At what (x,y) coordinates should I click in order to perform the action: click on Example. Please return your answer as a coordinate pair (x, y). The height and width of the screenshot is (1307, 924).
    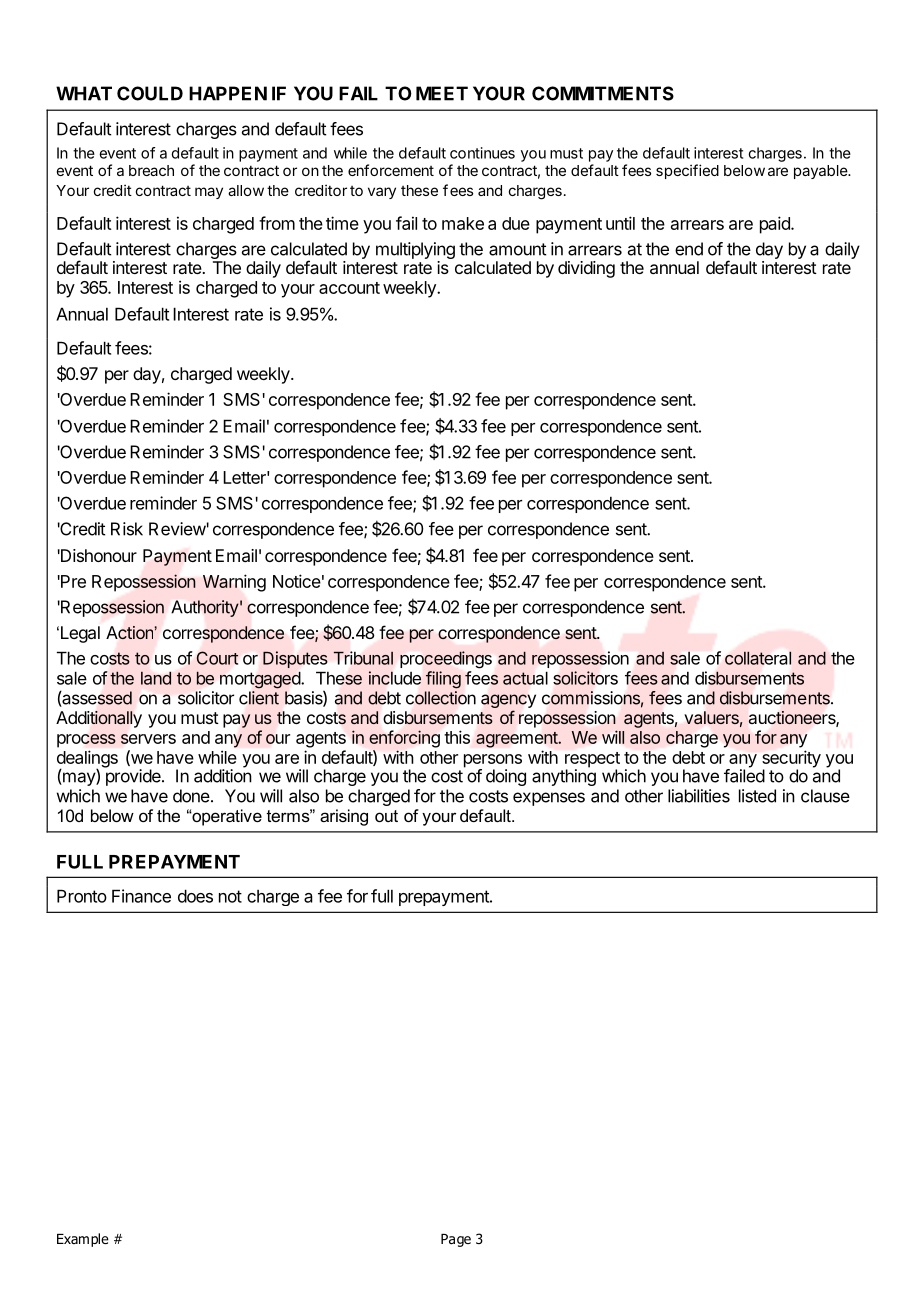
    Looking at the image, I should click on (83, 1240).
